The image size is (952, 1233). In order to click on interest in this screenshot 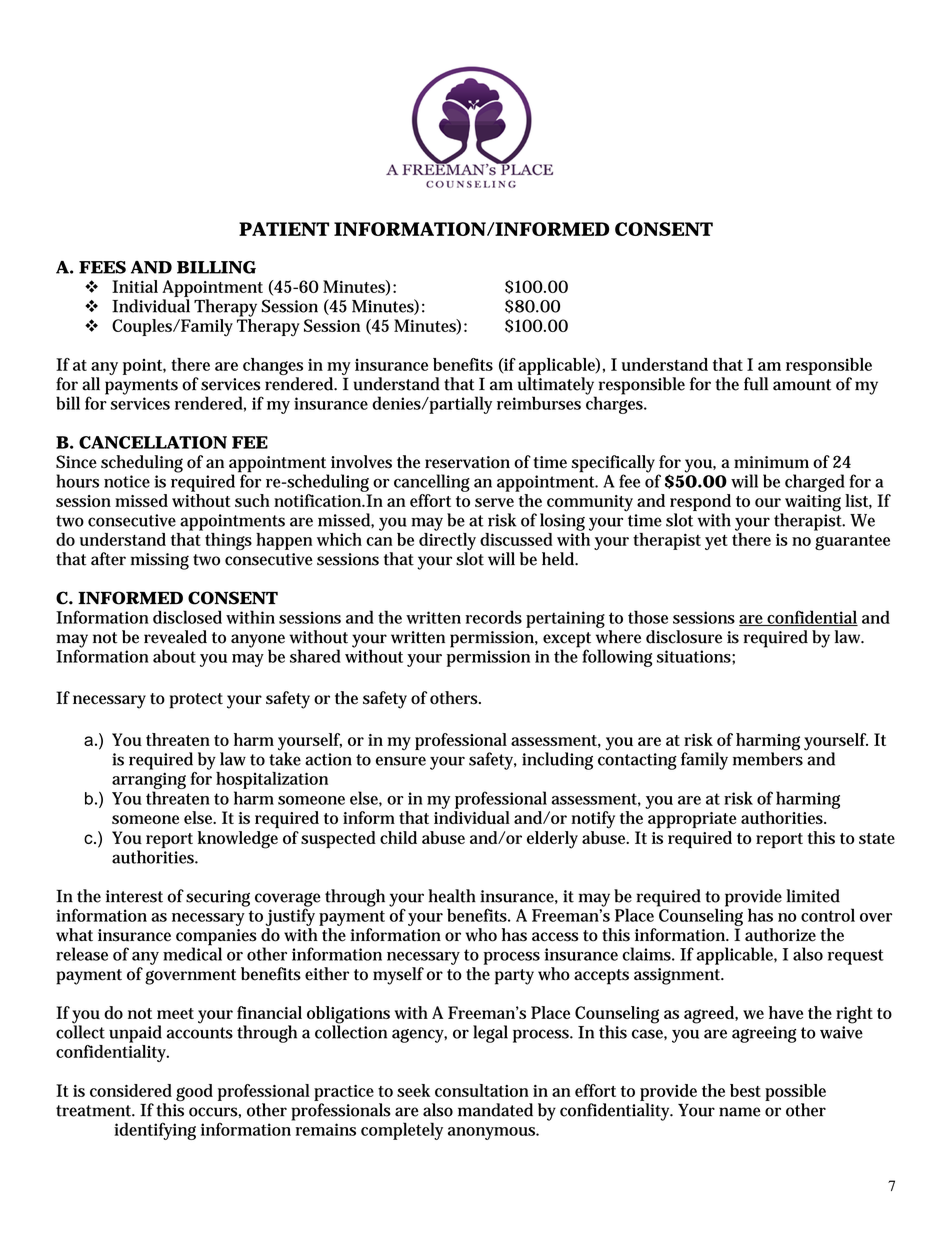, I will do `click(134, 896)`.
